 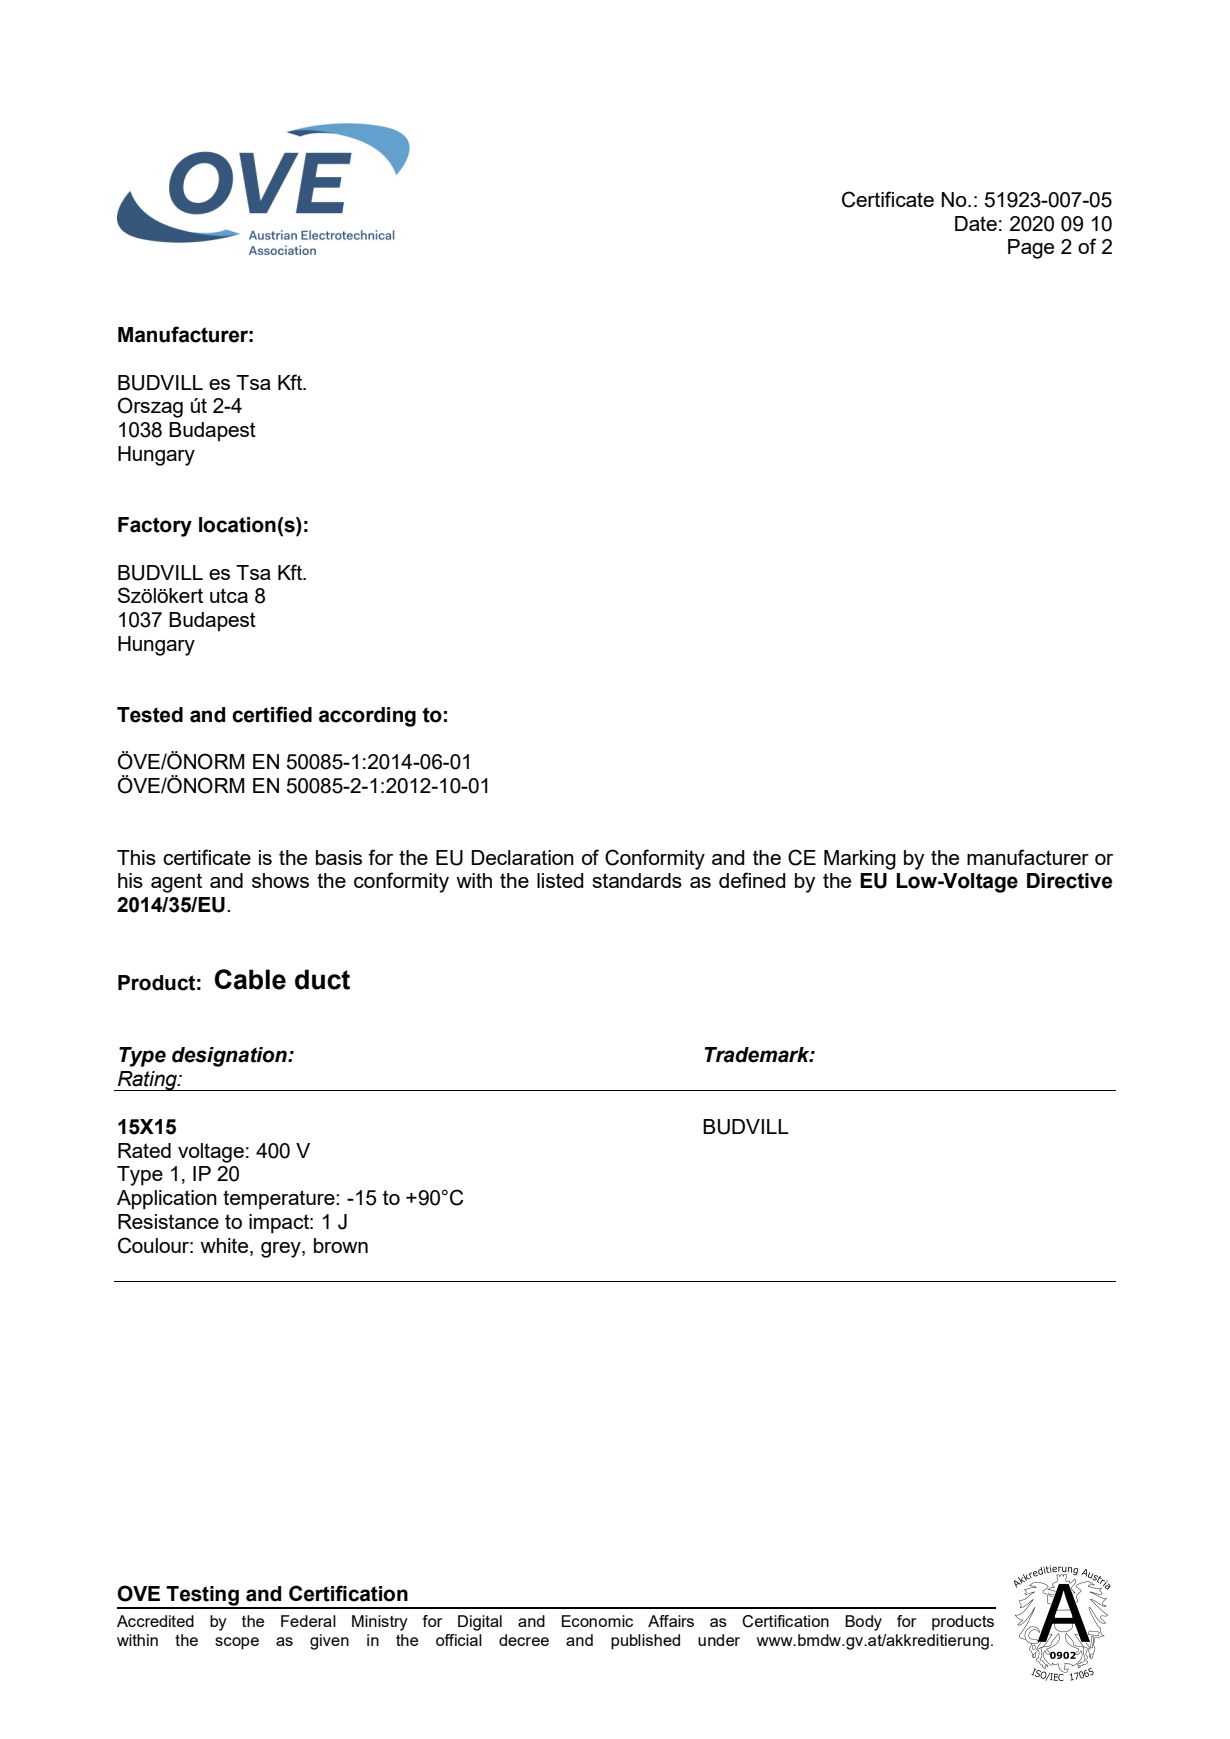 I want to click on Directive, so click(x=1069, y=881).
